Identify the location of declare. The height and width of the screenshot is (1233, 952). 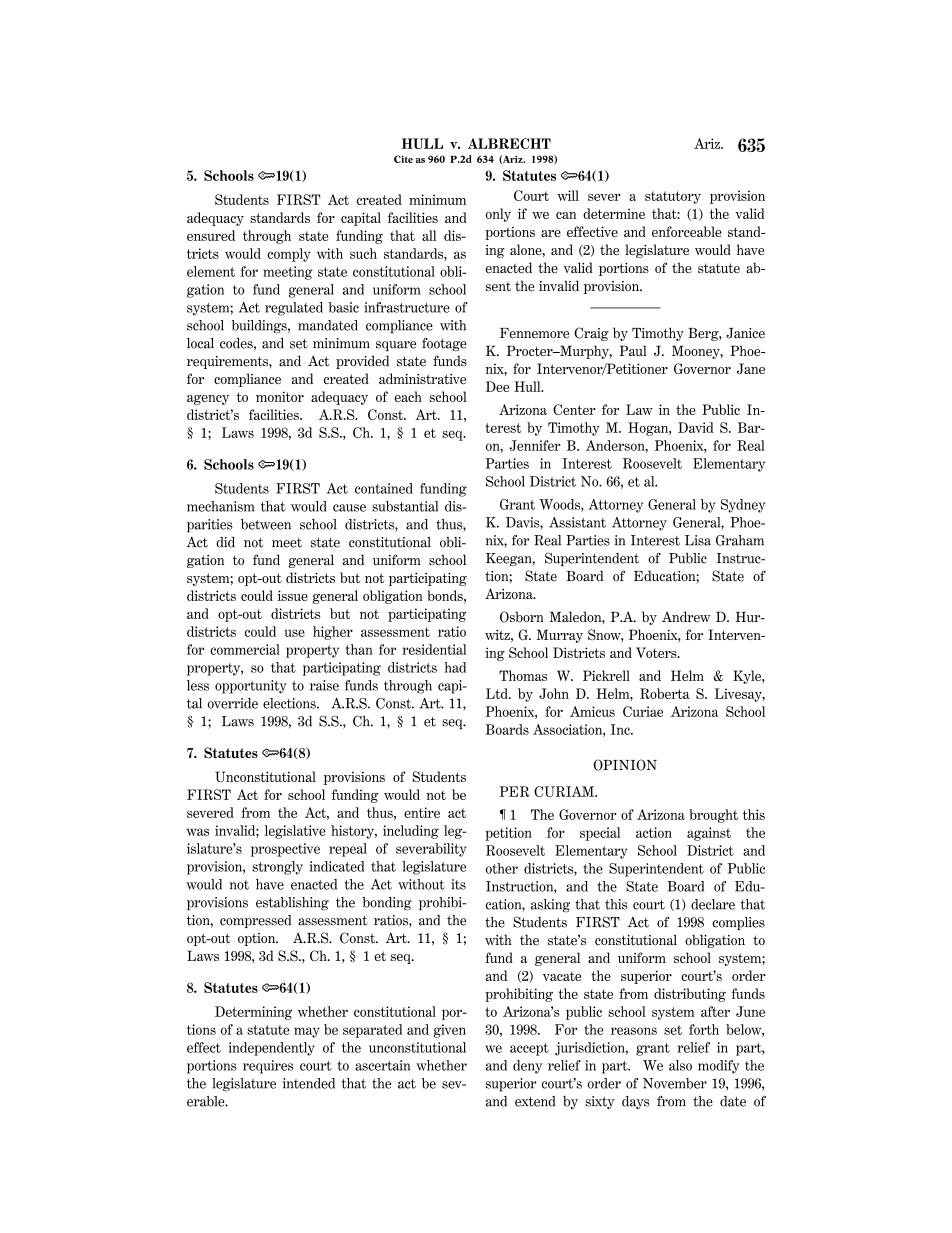
(713, 904).
